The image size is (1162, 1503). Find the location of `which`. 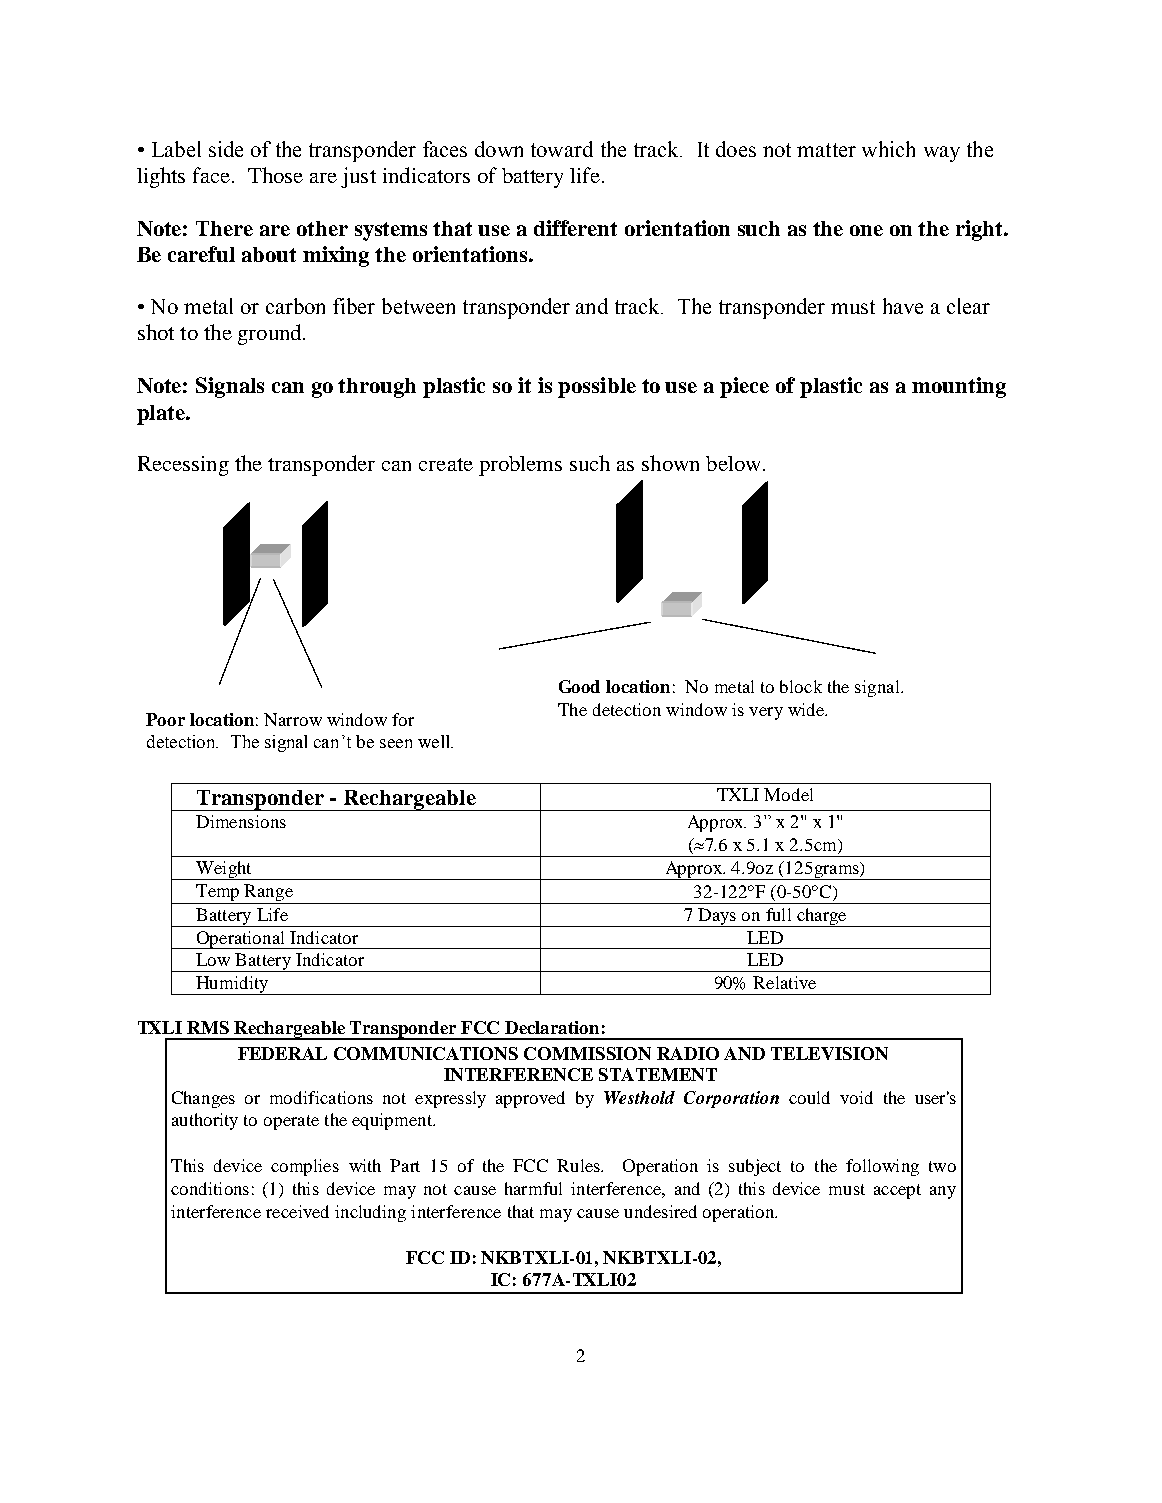

which is located at coordinates (888, 149).
